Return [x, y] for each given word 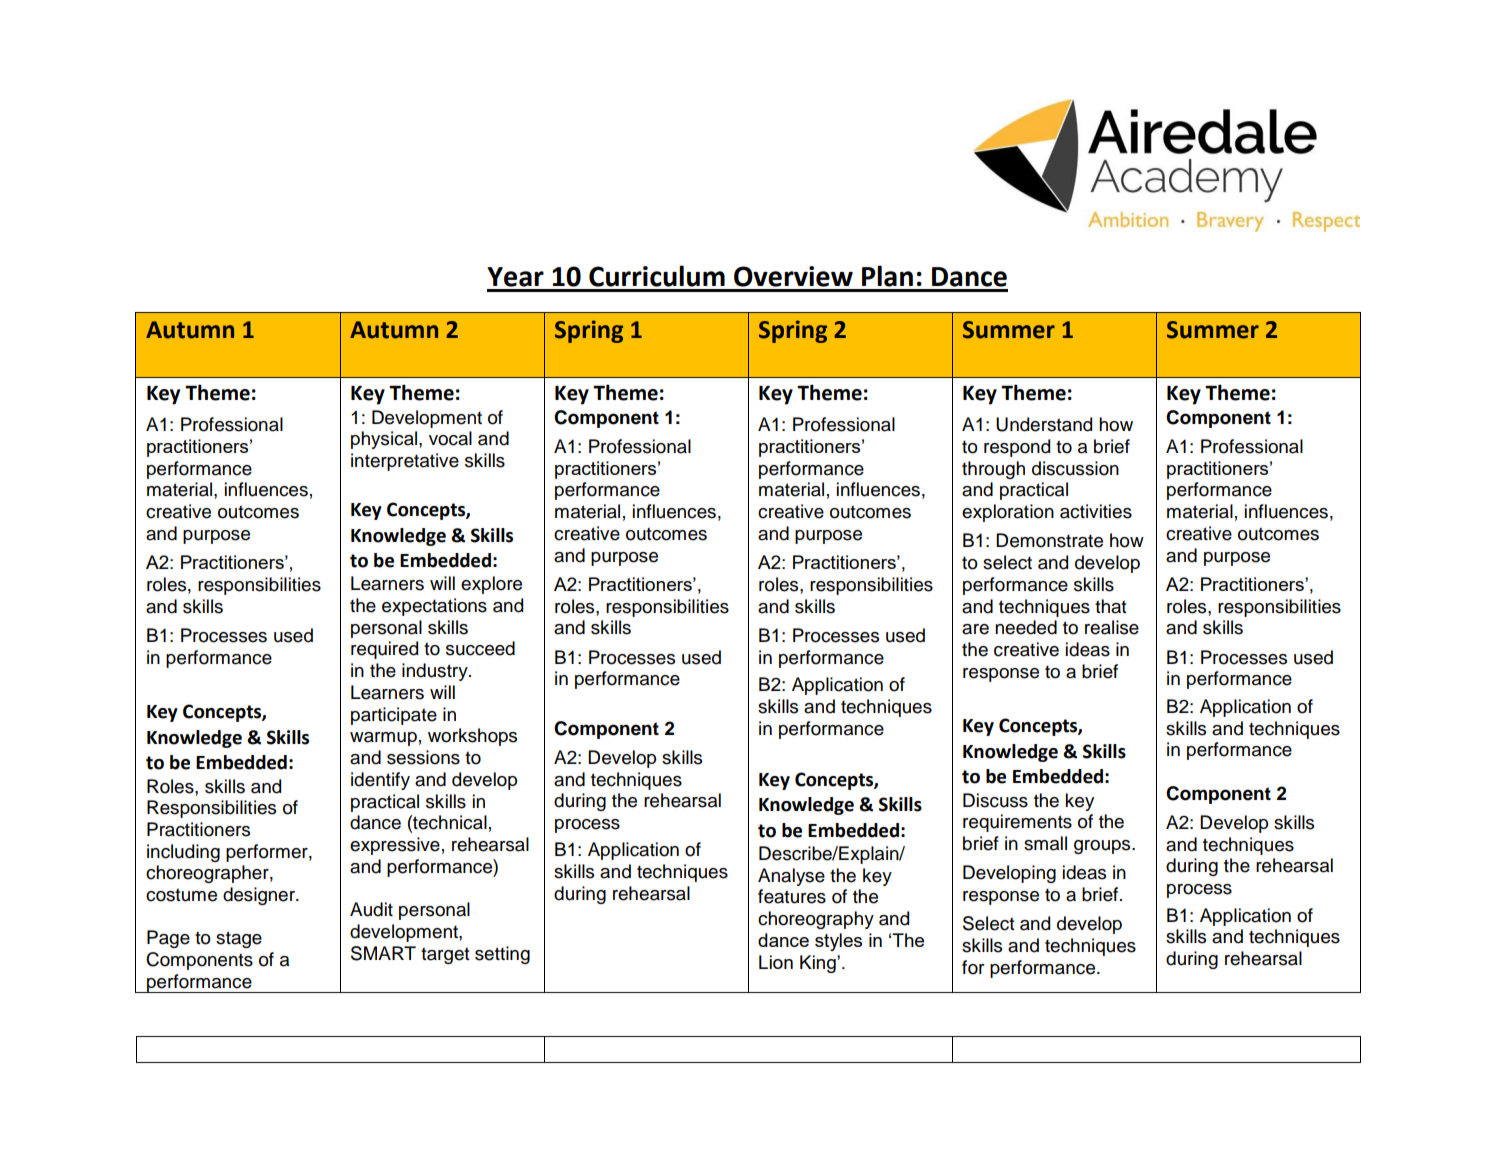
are [975, 629]
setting [502, 955]
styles [838, 942]
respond [1017, 448]
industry [436, 672]
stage [239, 939]
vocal [450, 438]
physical [385, 440]
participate [394, 716]
